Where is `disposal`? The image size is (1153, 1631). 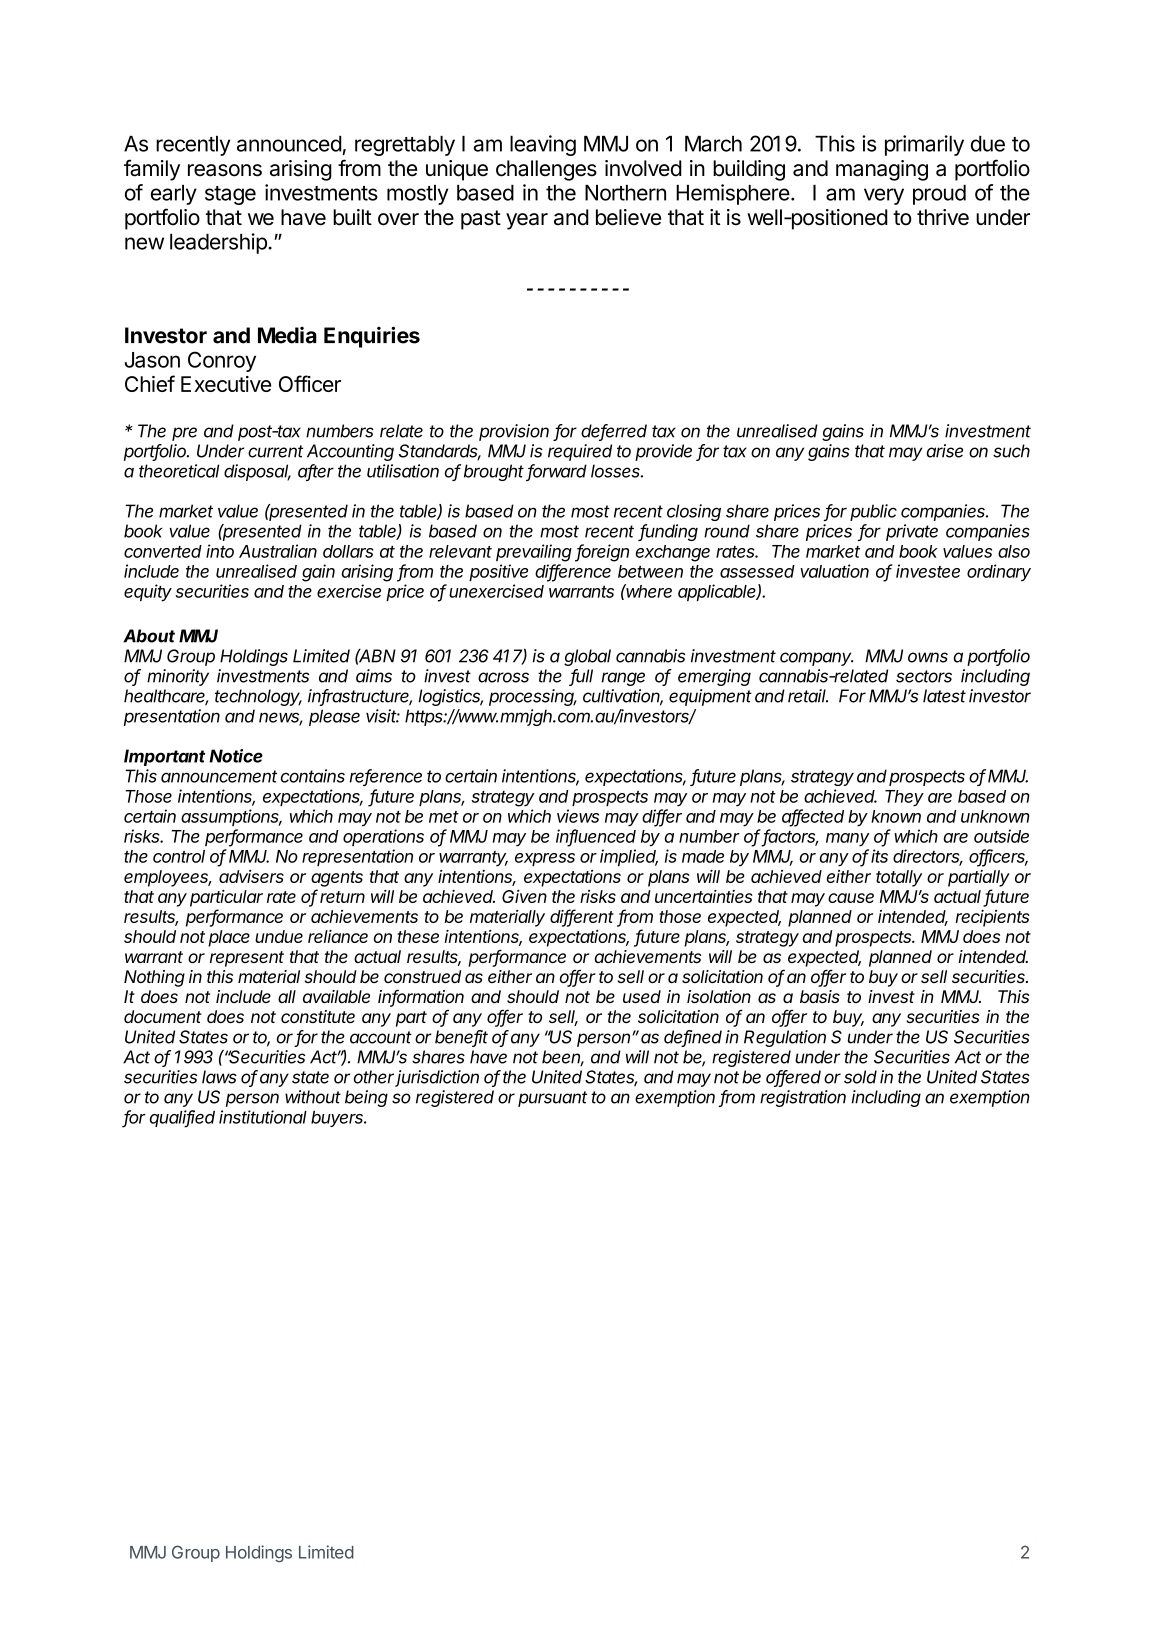
disposal is located at coordinates (257, 472).
